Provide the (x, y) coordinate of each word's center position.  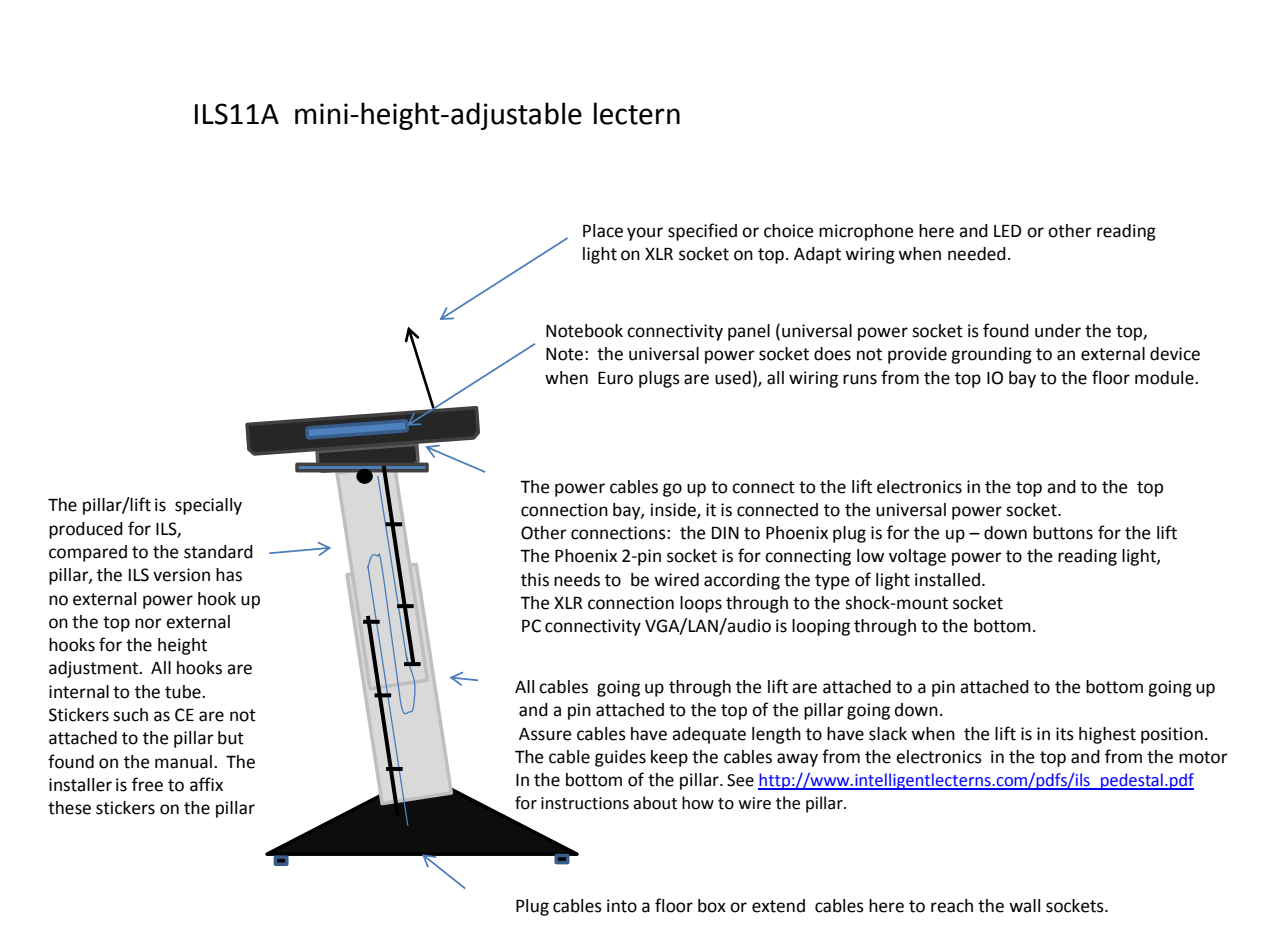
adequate (709, 735)
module (1165, 378)
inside (674, 510)
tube (184, 692)
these (69, 808)
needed (977, 254)
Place (603, 231)
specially (208, 506)
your (645, 234)
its (1065, 734)
